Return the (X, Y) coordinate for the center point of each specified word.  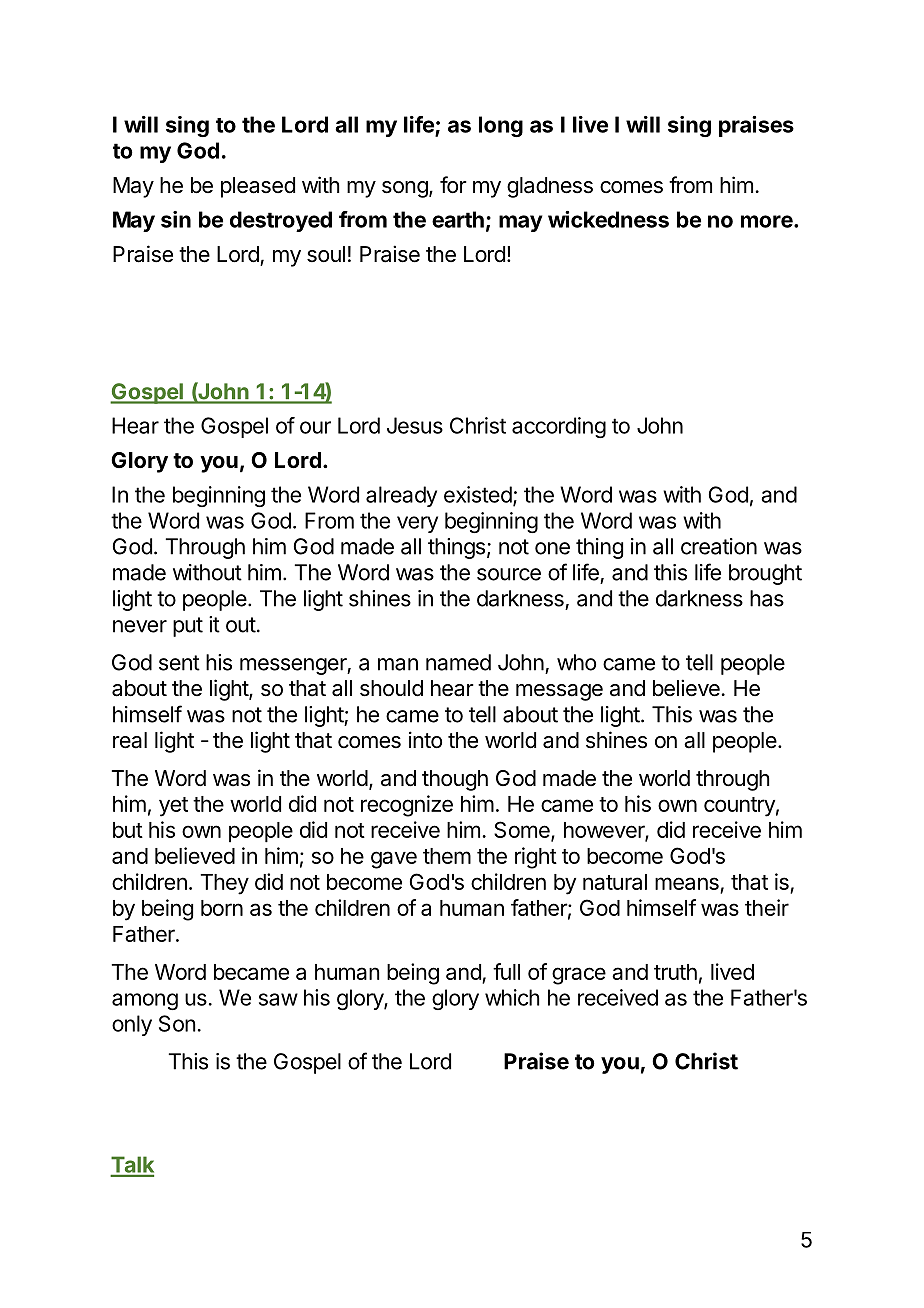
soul (326, 254)
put (188, 627)
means (688, 885)
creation (719, 546)
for (453, 184)
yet (173, 807)
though (455, 780)
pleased (258, 187)
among (145, 1001)
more (768, 221)
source (509, 574)
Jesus (415, 425)
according (559, 427)
